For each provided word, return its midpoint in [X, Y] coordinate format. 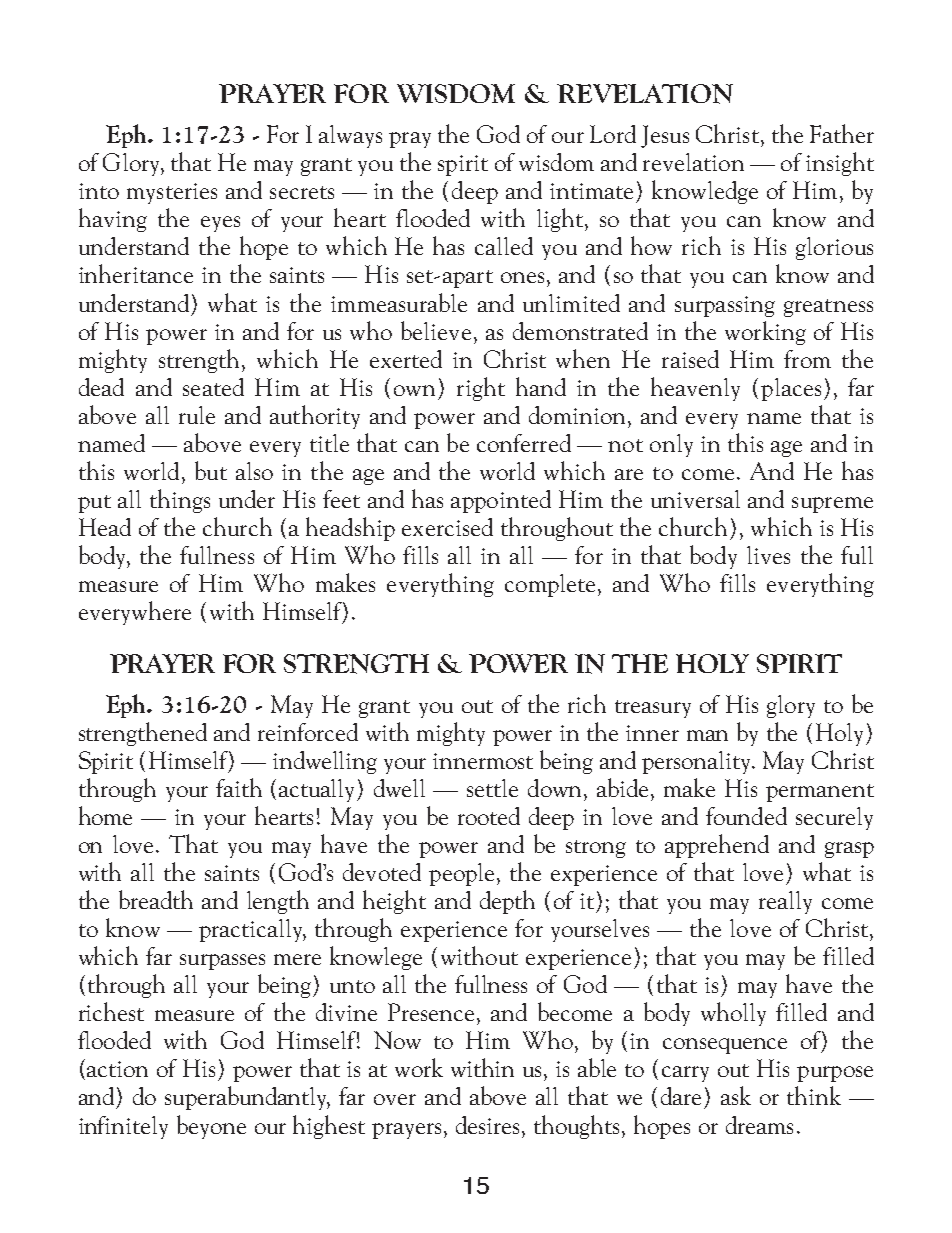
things [180, 501]
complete [550, 585]
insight [840, 164]
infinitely [123, 1127]
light [560, 220]
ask [736, 1095]
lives [768, 555]
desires [487, 1125]
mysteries [172, 193]
